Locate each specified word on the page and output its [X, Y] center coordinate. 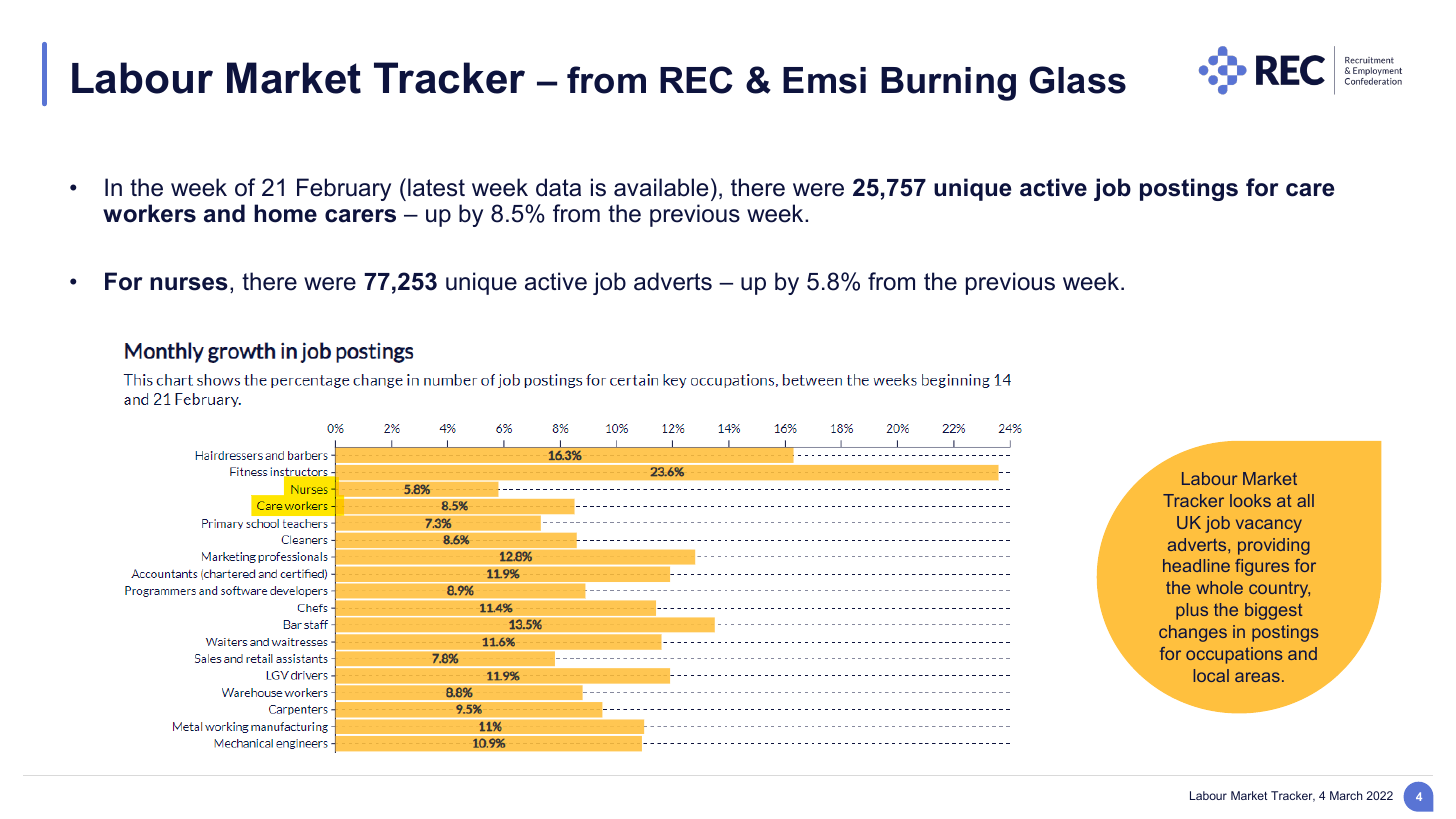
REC [696, 80]
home [285, 213]
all [1305, 500]
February [344, 189]
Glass [1077, 80]
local [1211, 675]
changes [1193, 633]
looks [1250, 500]
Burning [948, 84]
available [661, 187]
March [1346, 795]
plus [1192, 611]
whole [1219, 587]
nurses [189, 284]
